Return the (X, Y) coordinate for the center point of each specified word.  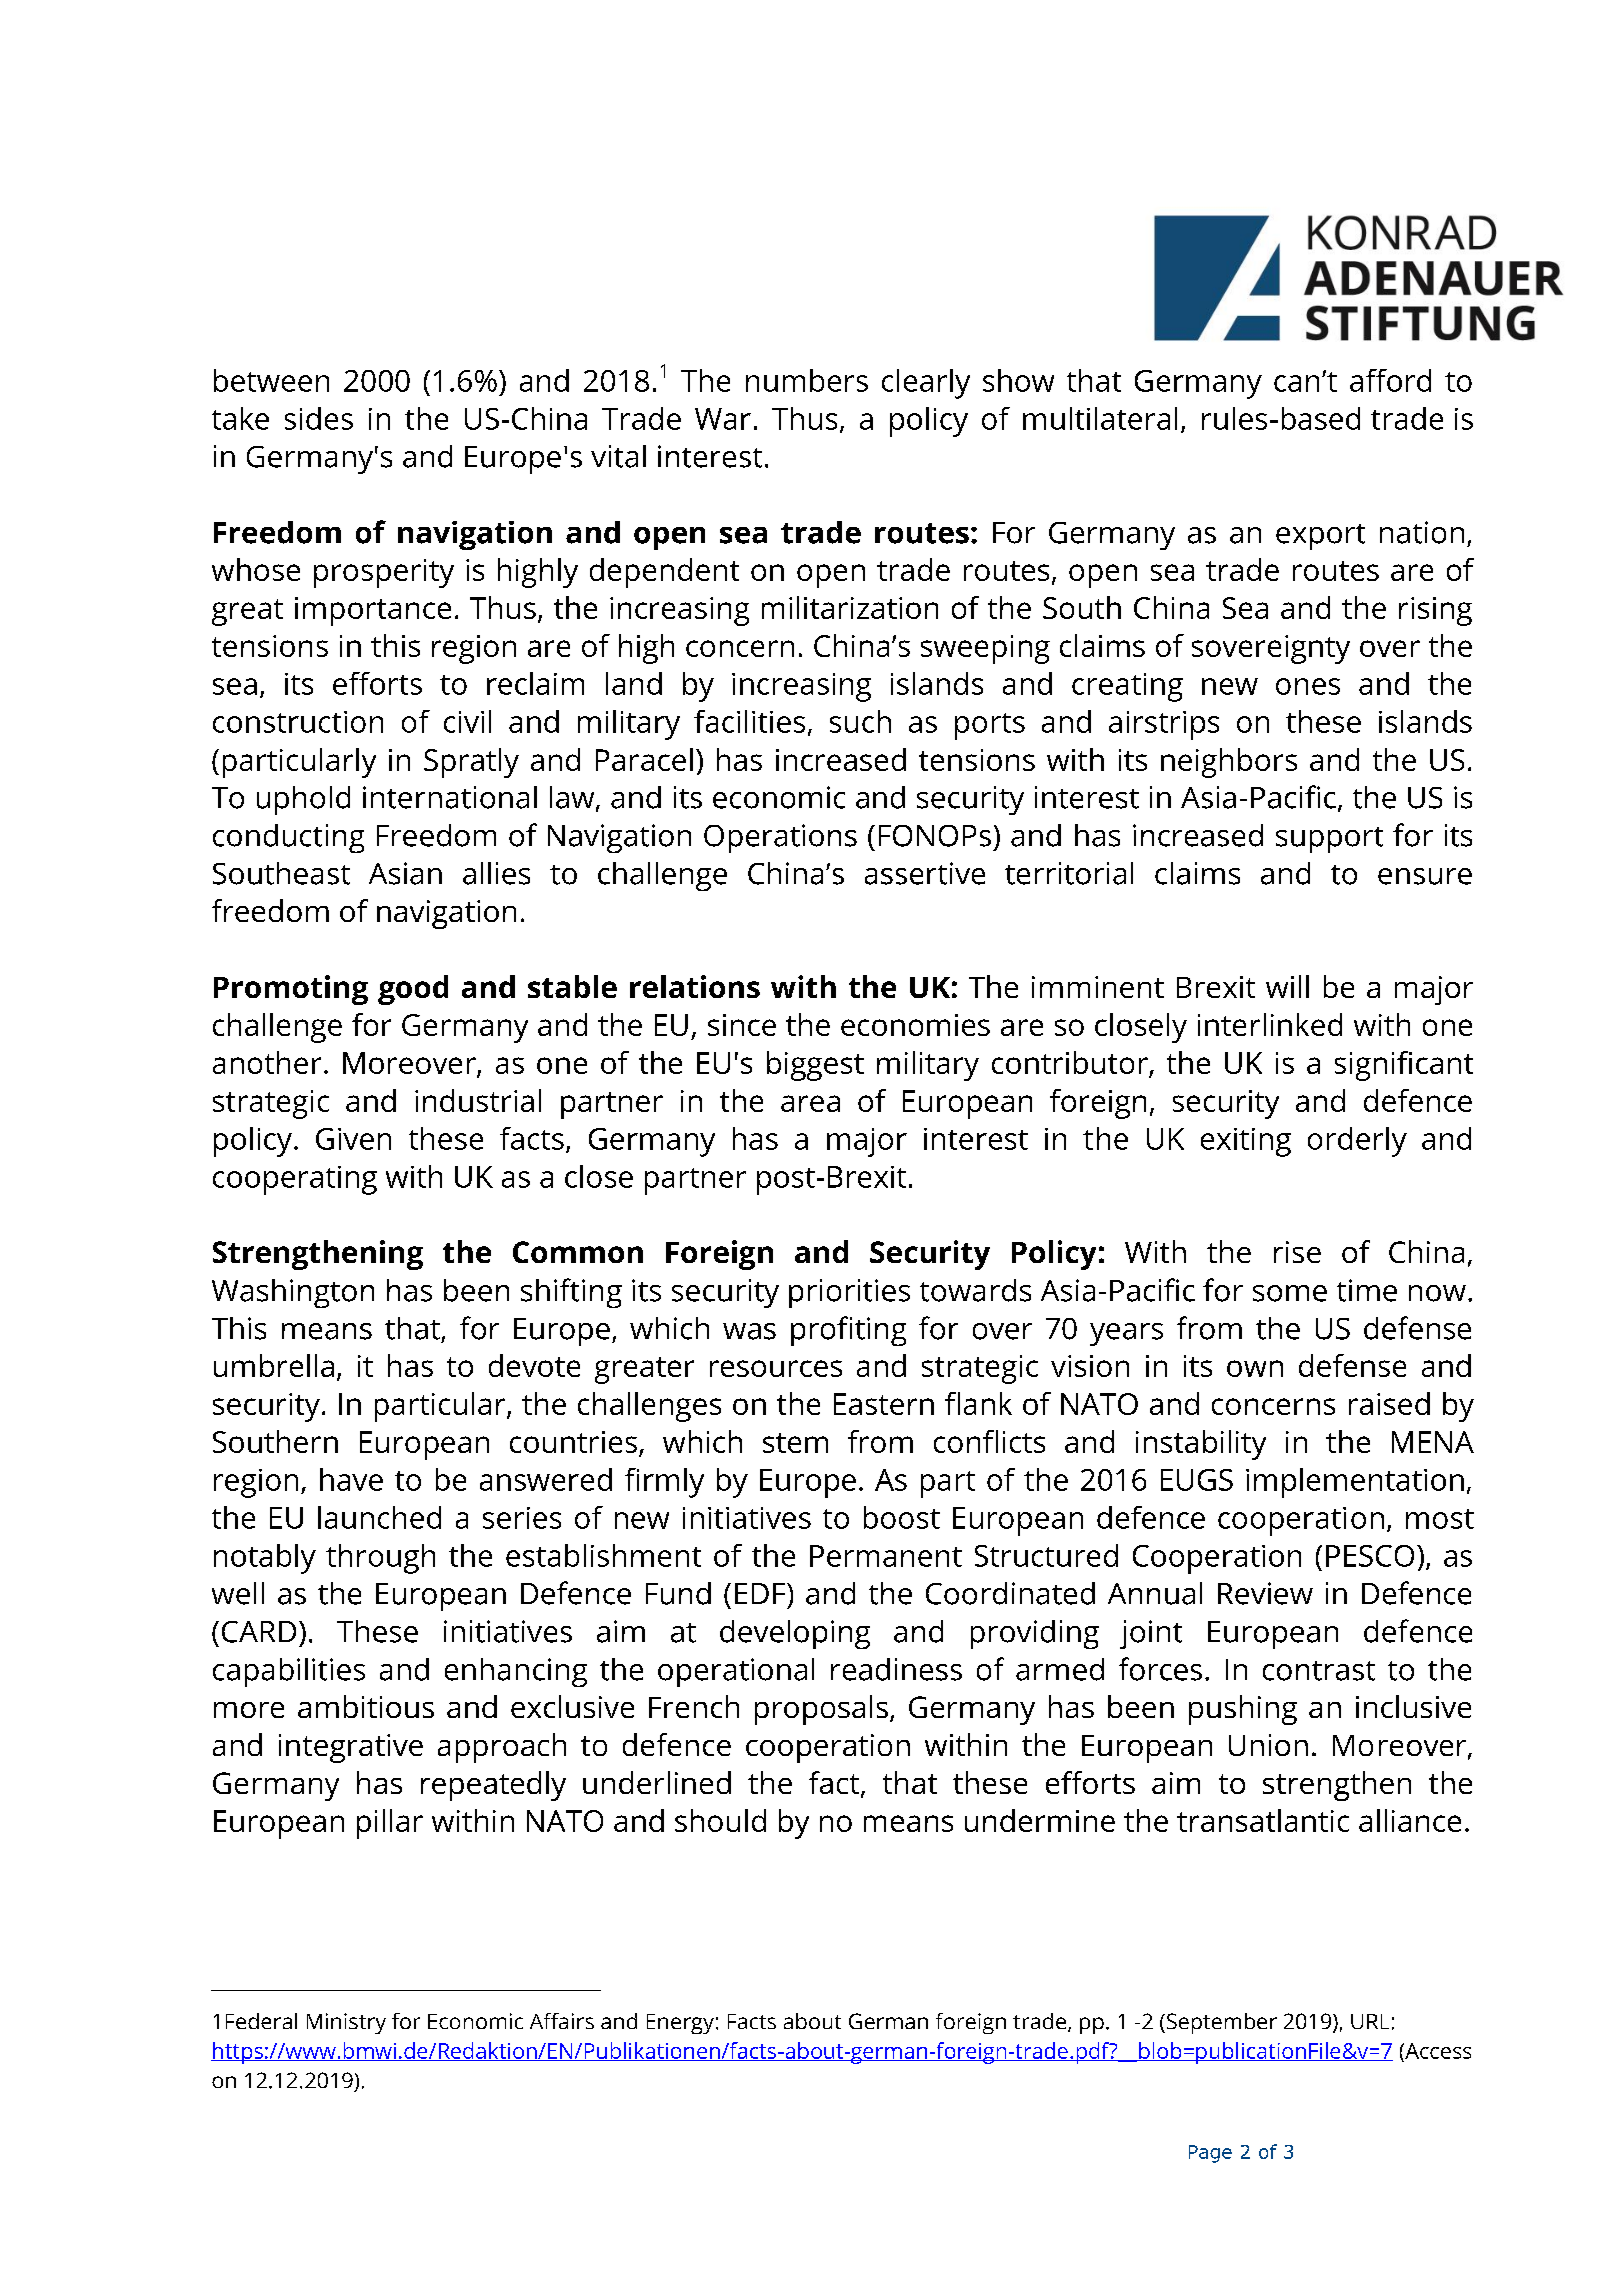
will (1287, 986)
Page (1210, 2154)
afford (1390, 380)
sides (319, 418)
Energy (680, 2024)
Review (1265, 1593)
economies (915, 1025)
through (380, 1559)
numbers (807, 380)
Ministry (346, 2023)
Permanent (886, 1556)
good (413, 990)
